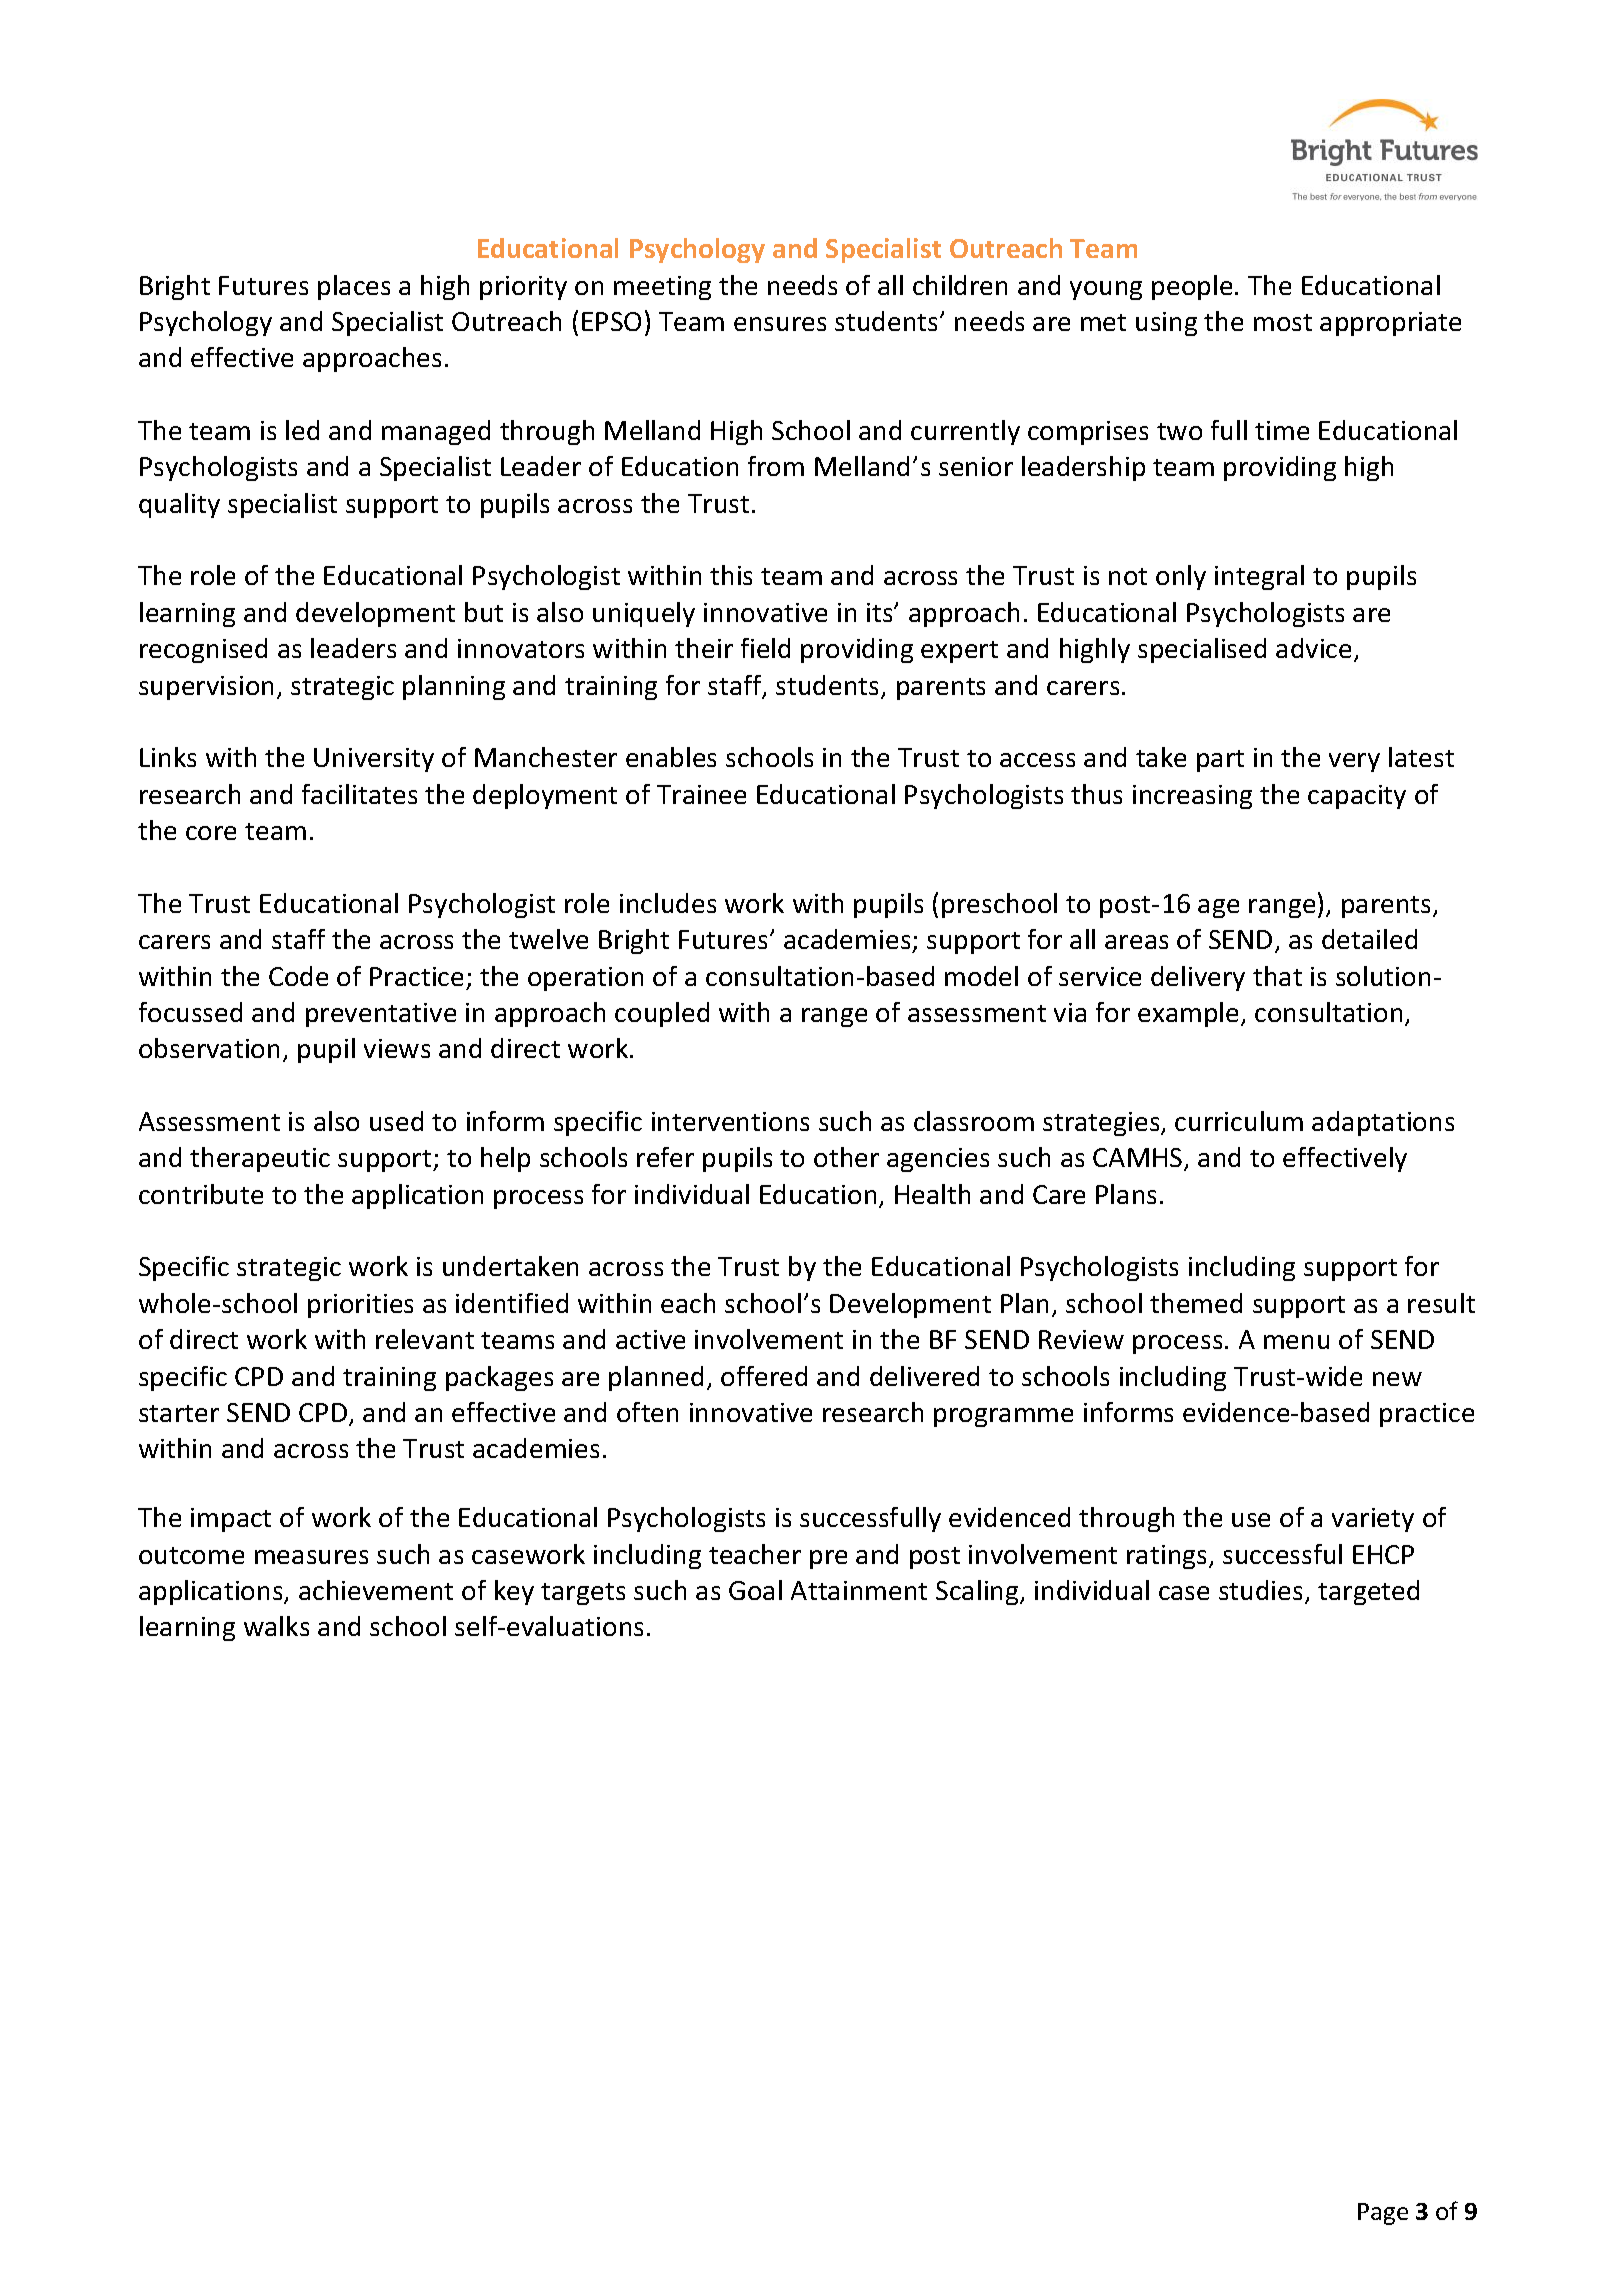 This screenshot has width=1611, height=2280. I want to click on most, so click(1283, 322).
